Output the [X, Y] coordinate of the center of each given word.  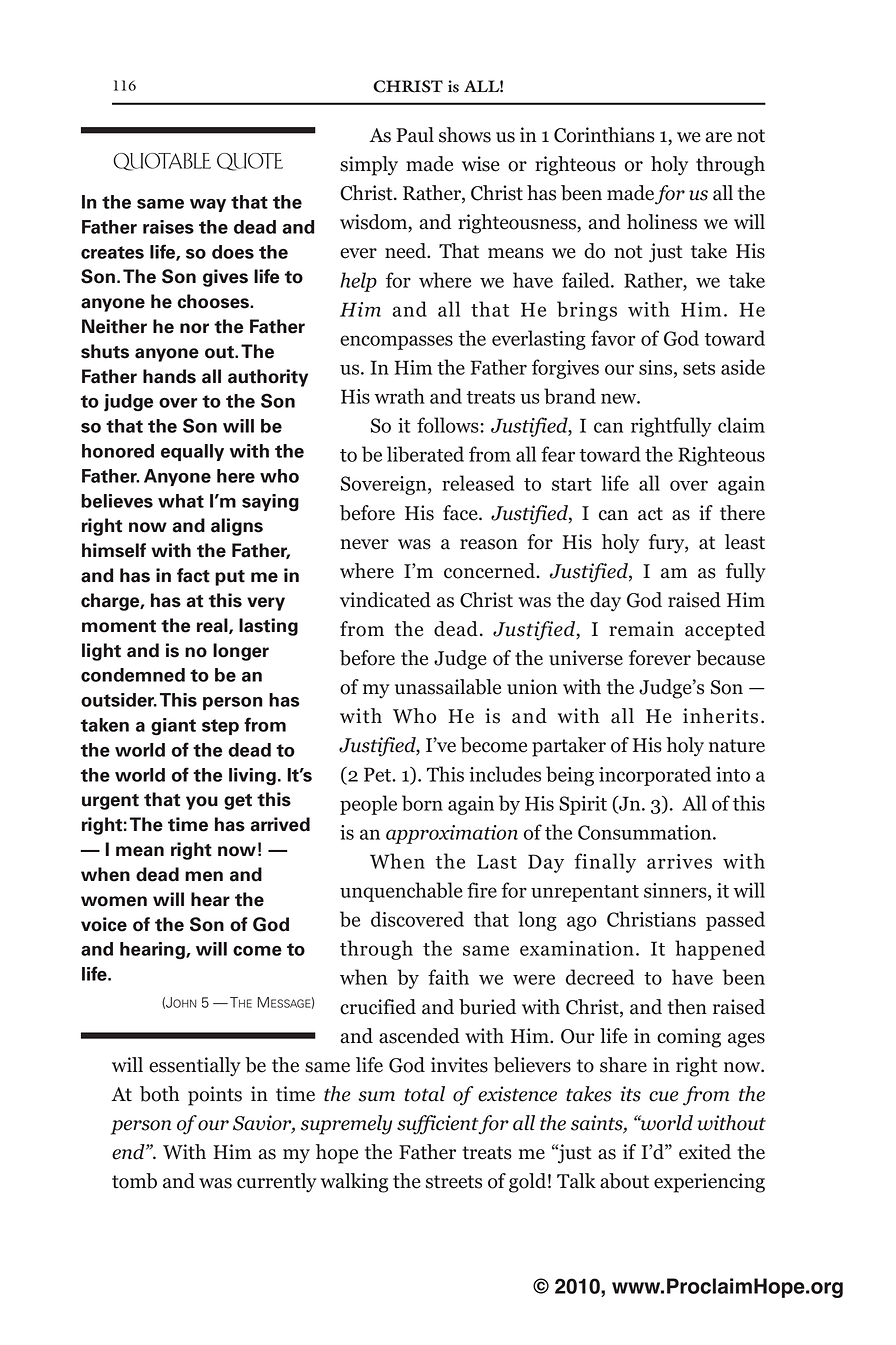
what [181, 501]
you [202, 803]
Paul [415, 135]
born [422, 803]
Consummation [646, 832]
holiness [662, 222]
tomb [134, 1181]
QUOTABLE [162, 162]
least [745, 542]
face [461, 513]
